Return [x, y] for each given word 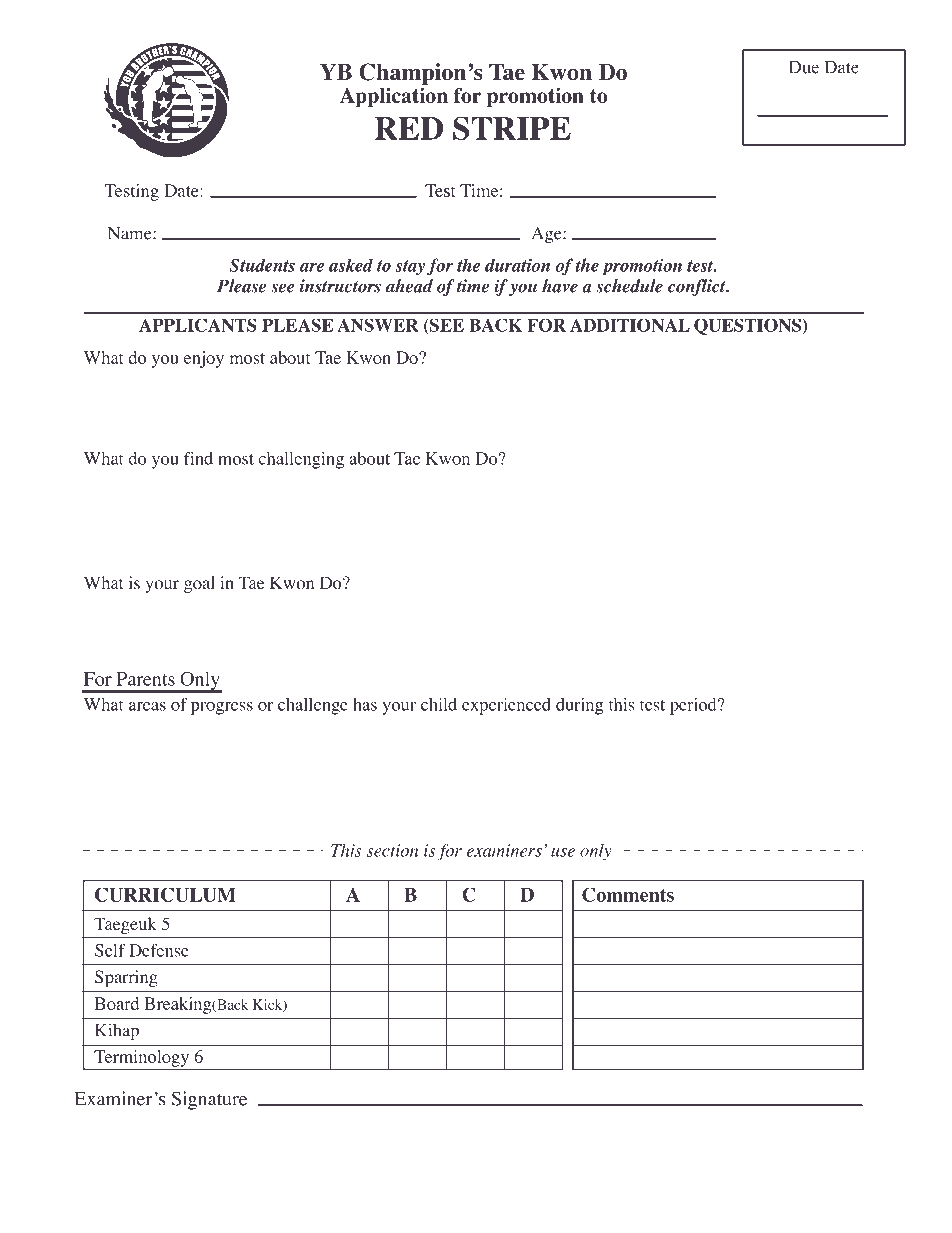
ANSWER [378, 325]
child [439, 704]
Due [804, 67]
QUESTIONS [749, 327]
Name [131, 233]
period [694, 706]
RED [409, 128]
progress [222, 708]
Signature [209, 1100]
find [198, 458]
